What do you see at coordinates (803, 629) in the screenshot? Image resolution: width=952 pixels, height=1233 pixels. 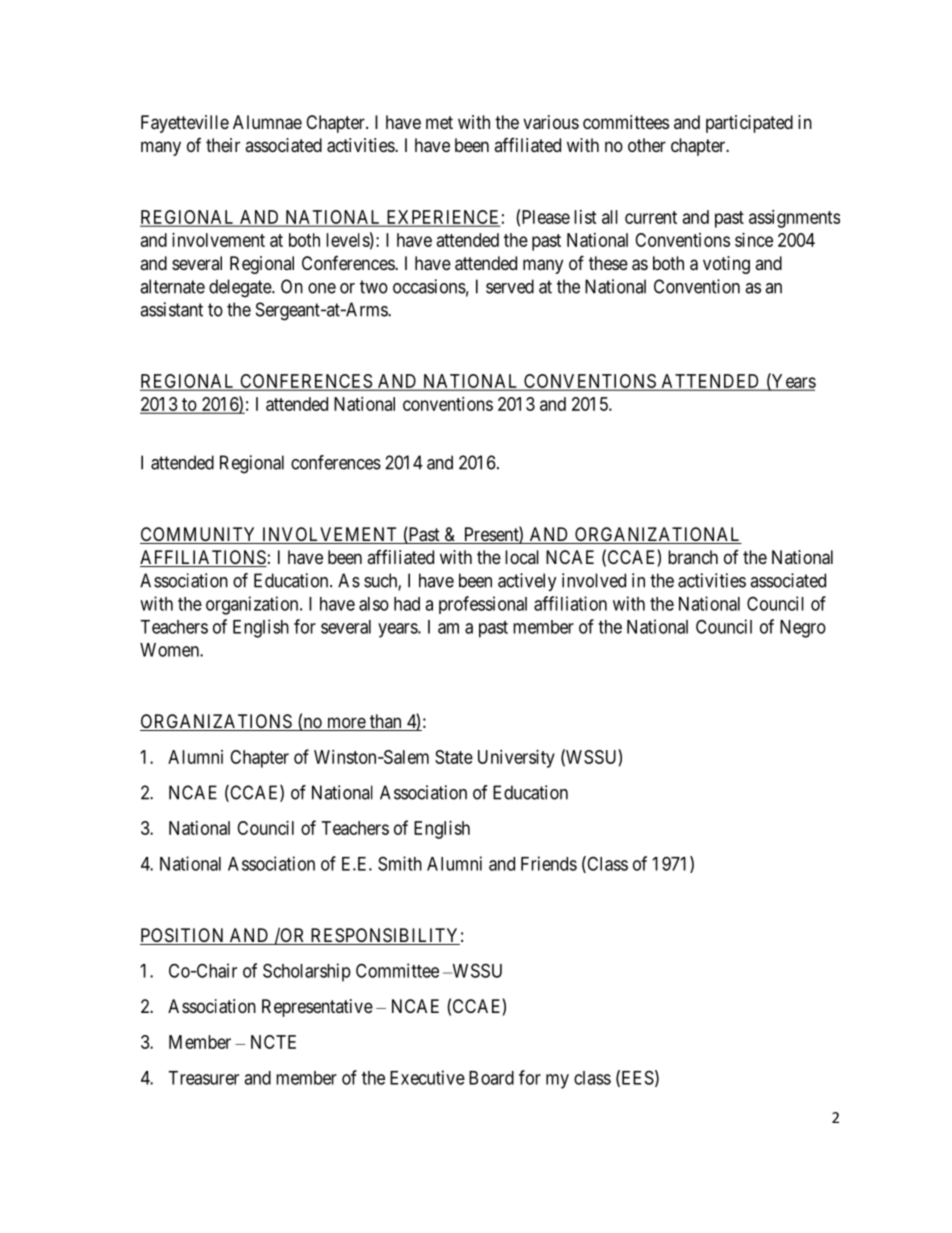 I see `Negro` at bounding box center [803, 629].
